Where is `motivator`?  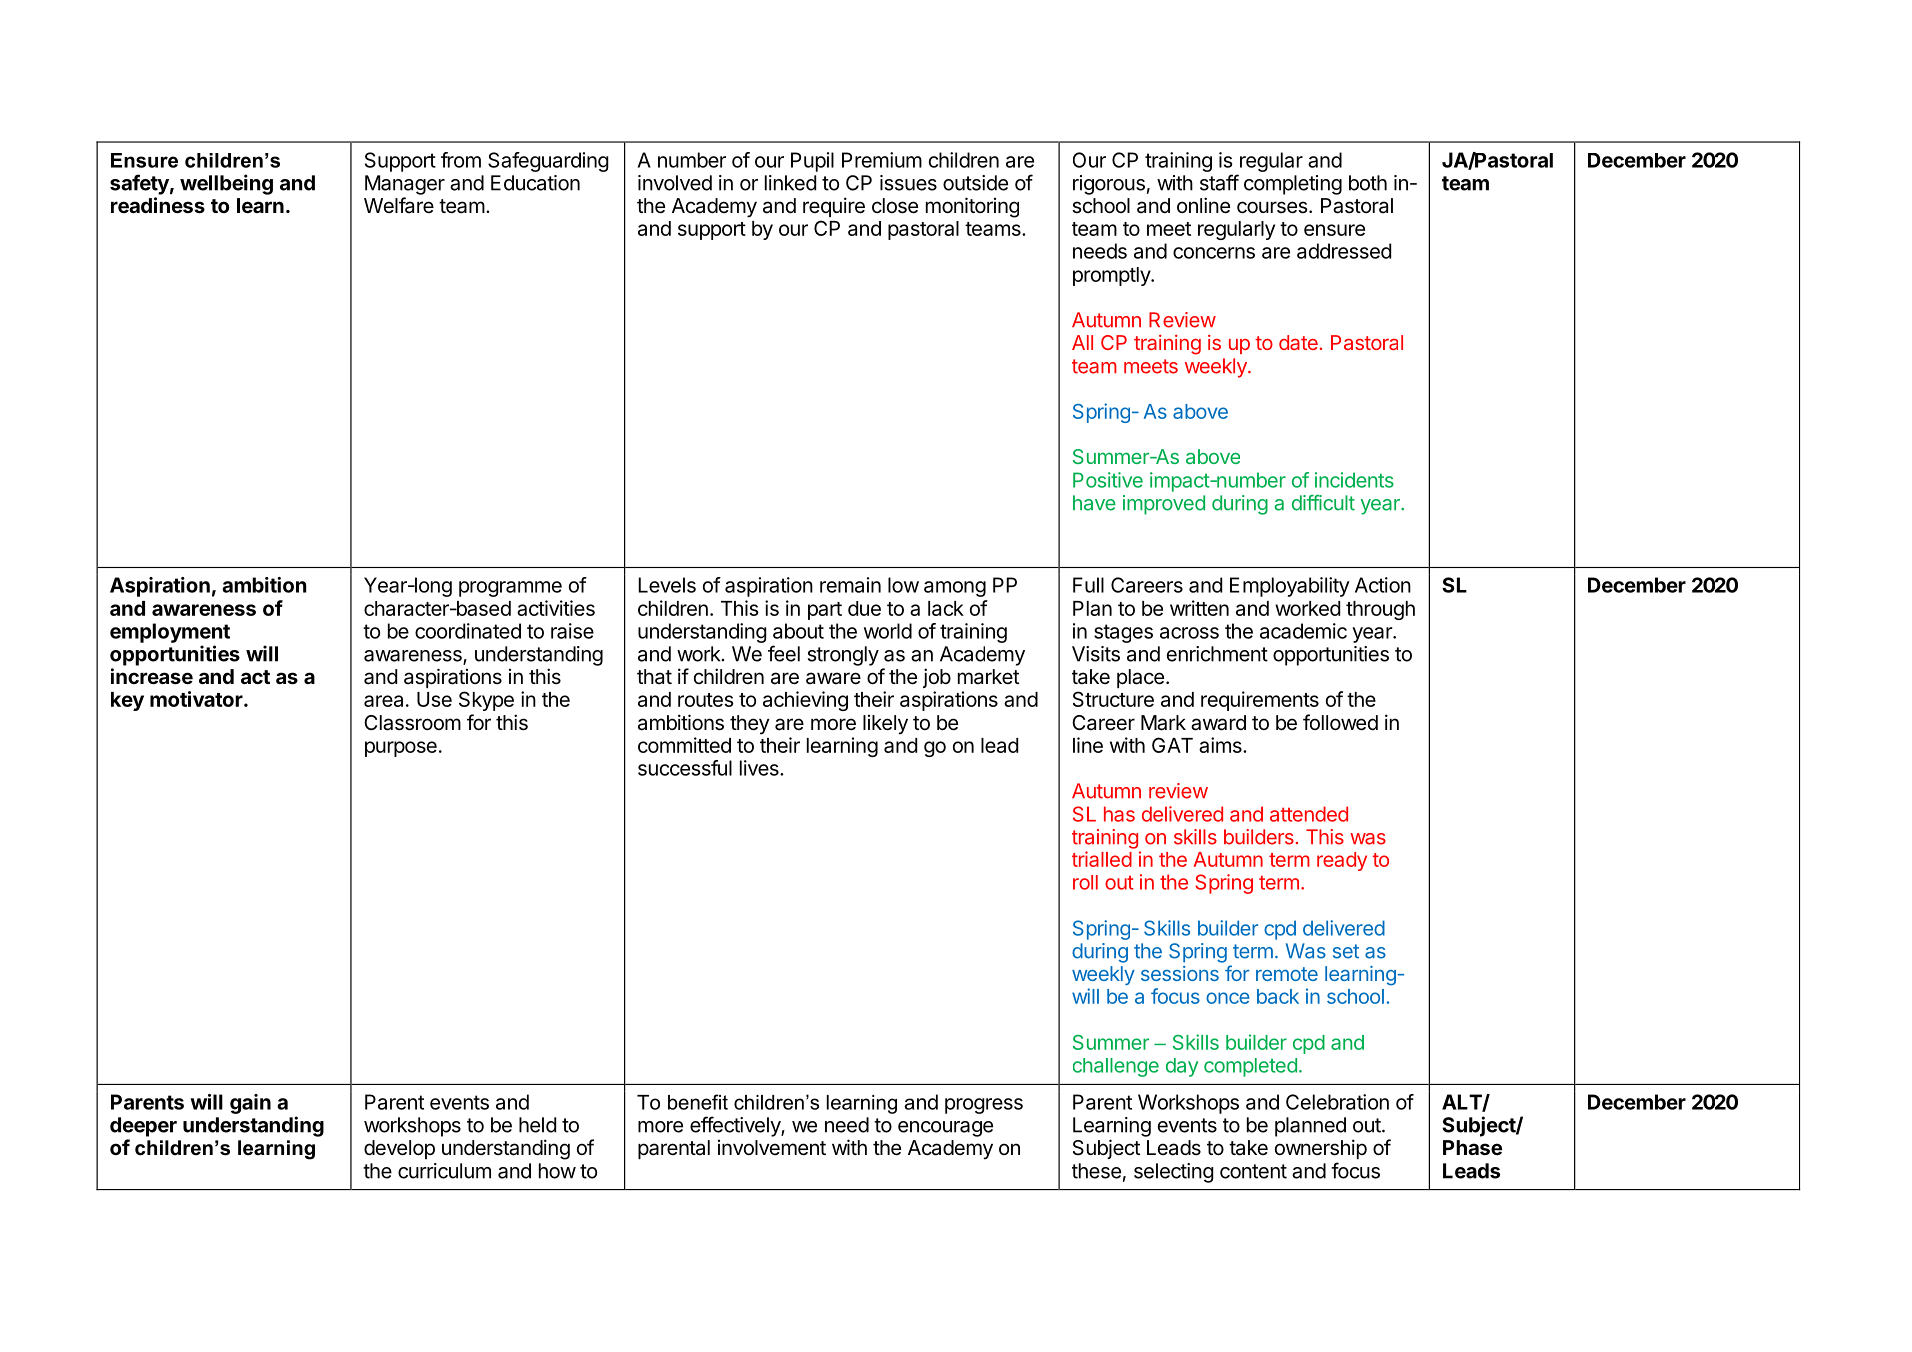 motivator is located at coordinates (197, 699).
